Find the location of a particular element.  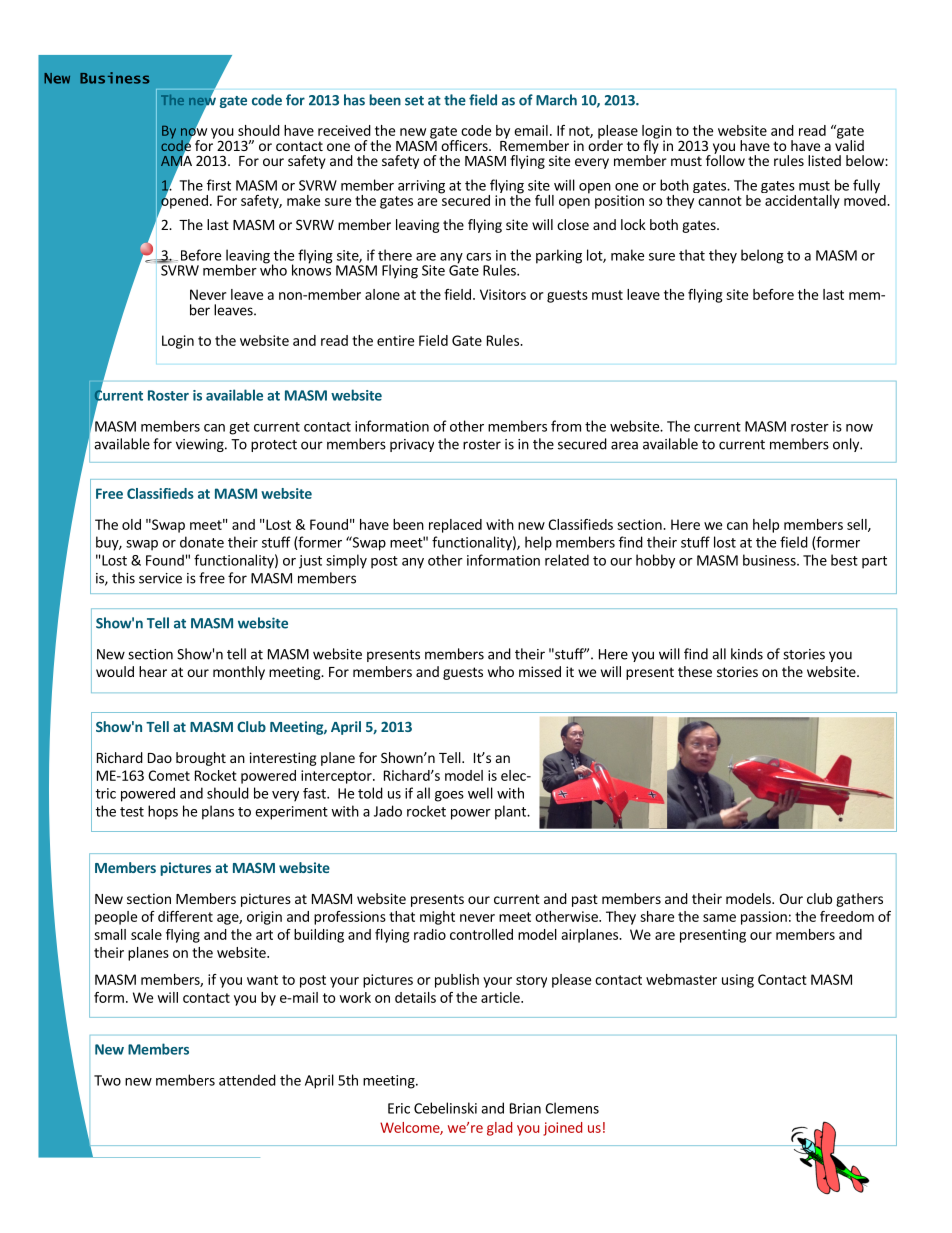

listed is located at coordinates (824, 160).
